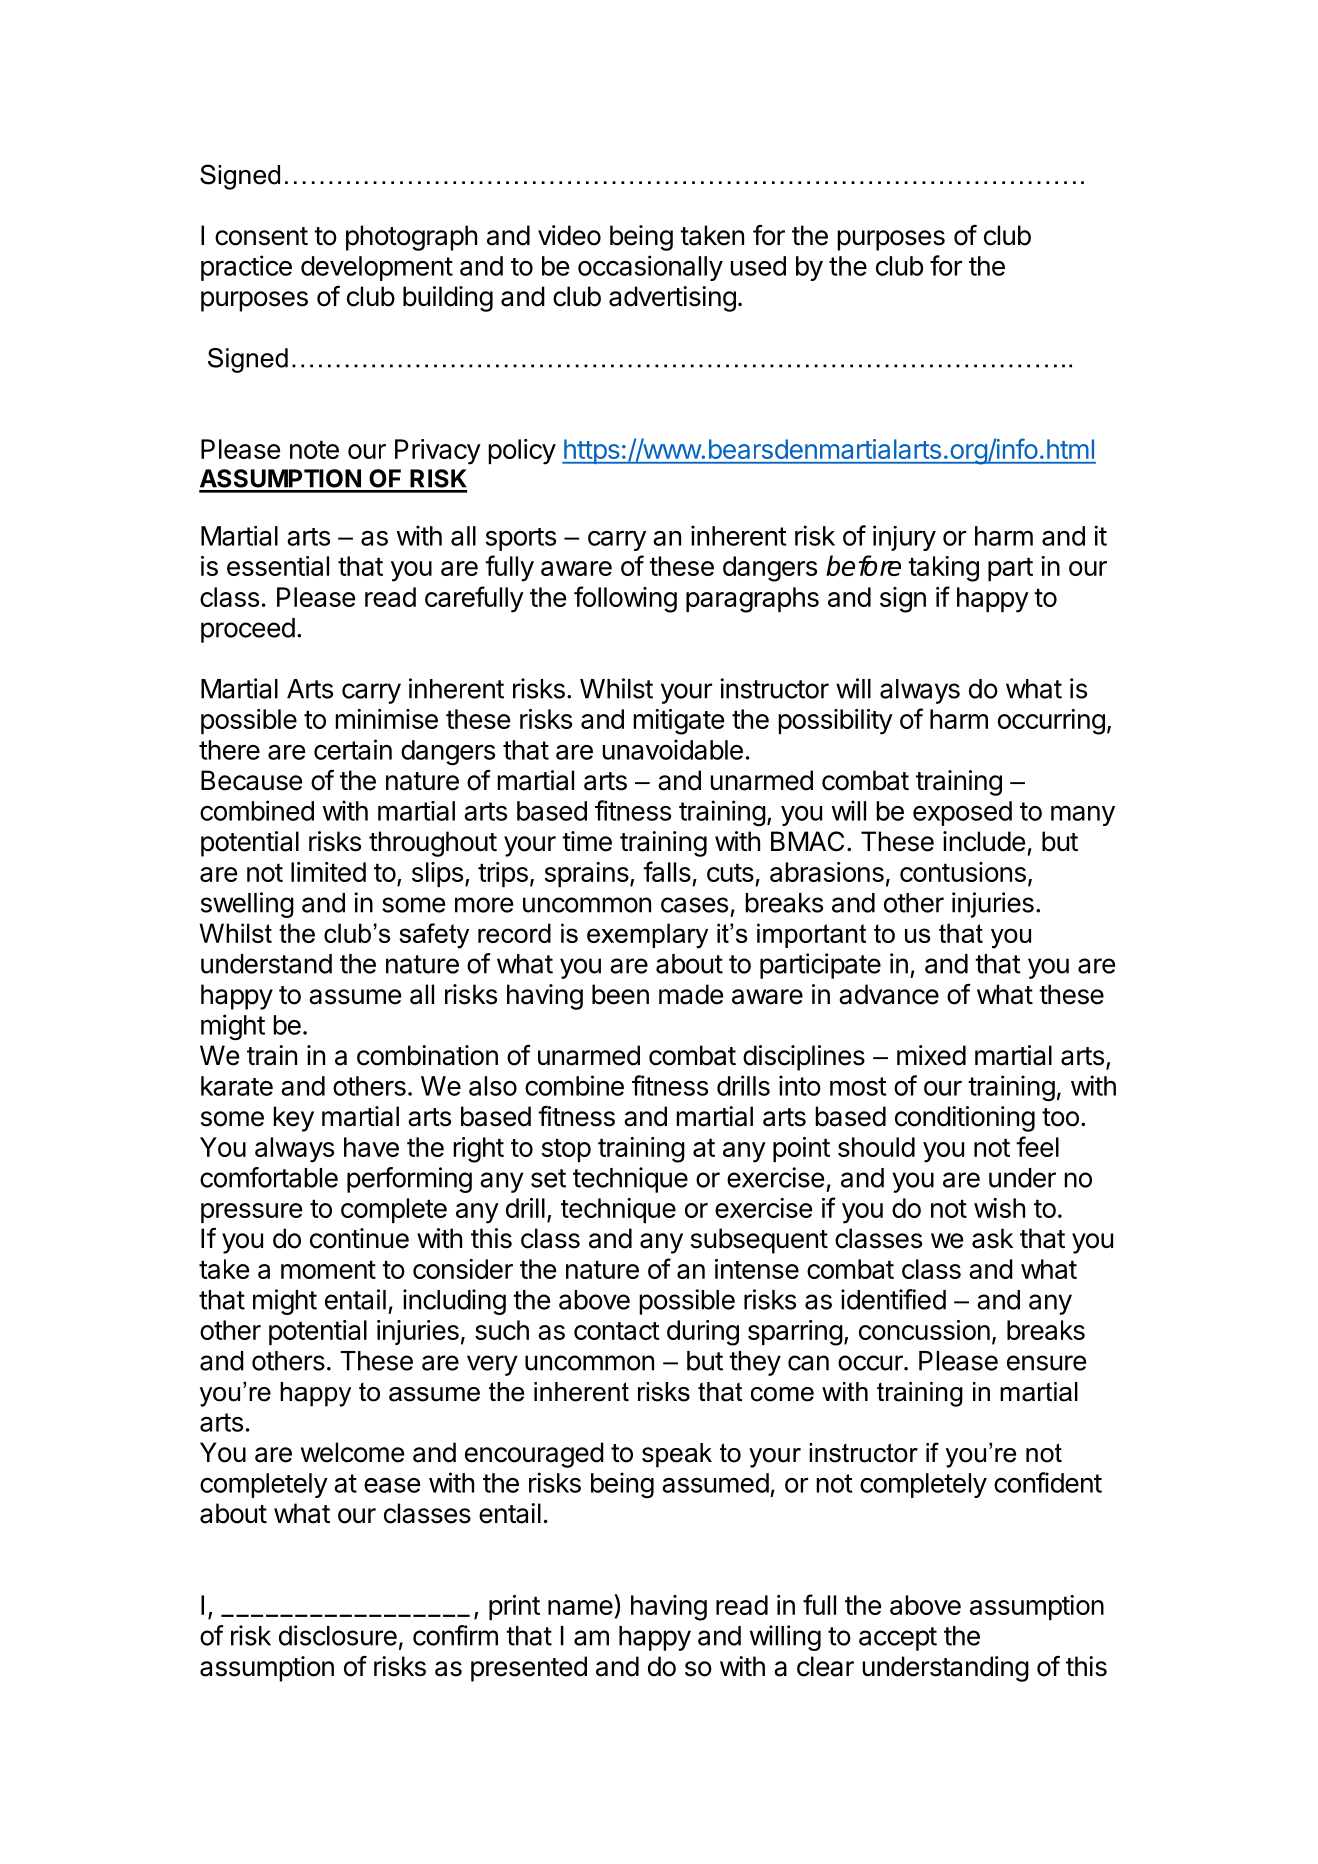 This screenshot has width=1318, height=1864. Describe the element at coordinates (377, 268) in the screenshot. I see `development` at that location.
